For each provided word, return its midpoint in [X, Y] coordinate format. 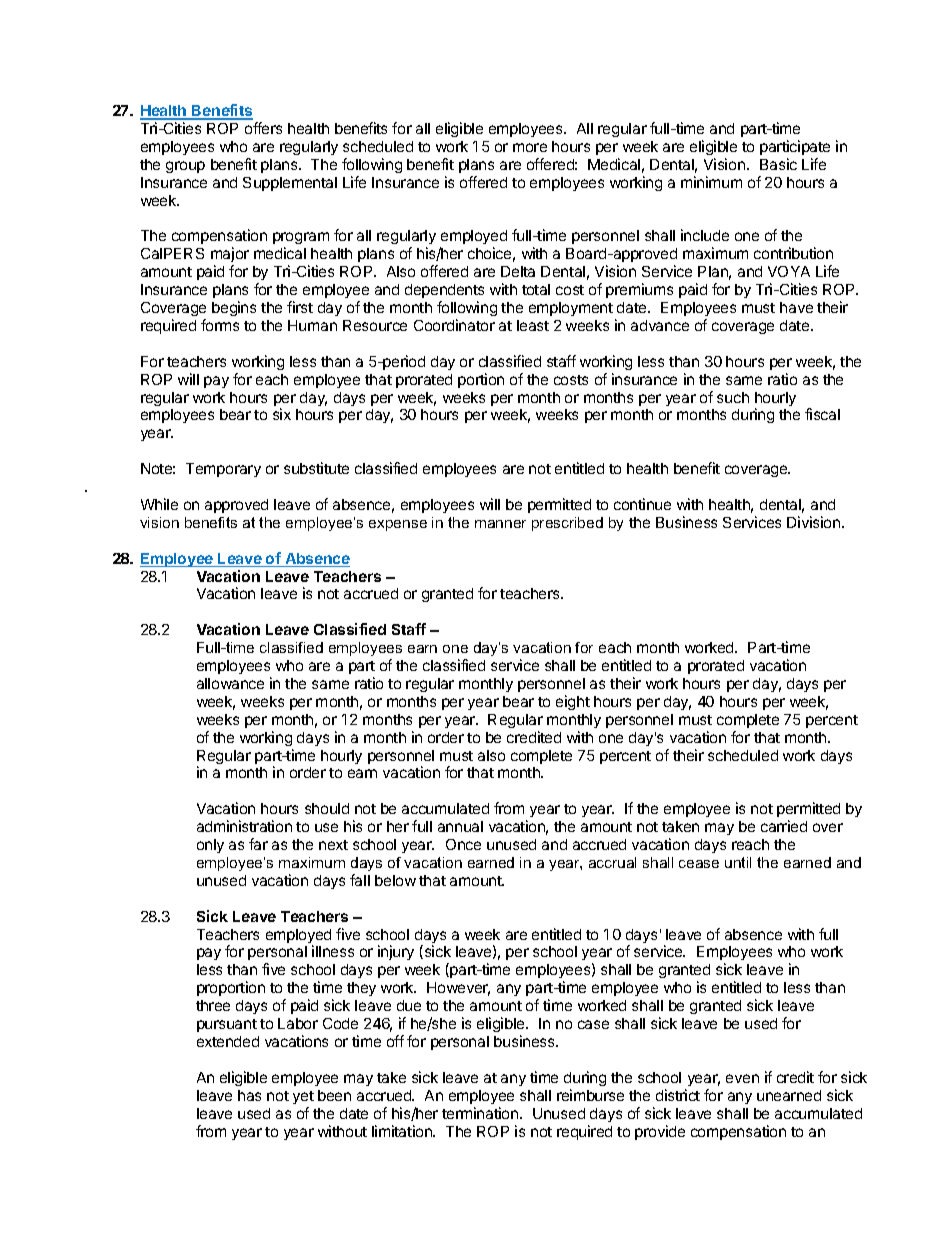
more [530, 147]
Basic [778, 164]
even [742, 1078]
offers [263, 128]
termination [481, 1113]
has [249, 1095]
